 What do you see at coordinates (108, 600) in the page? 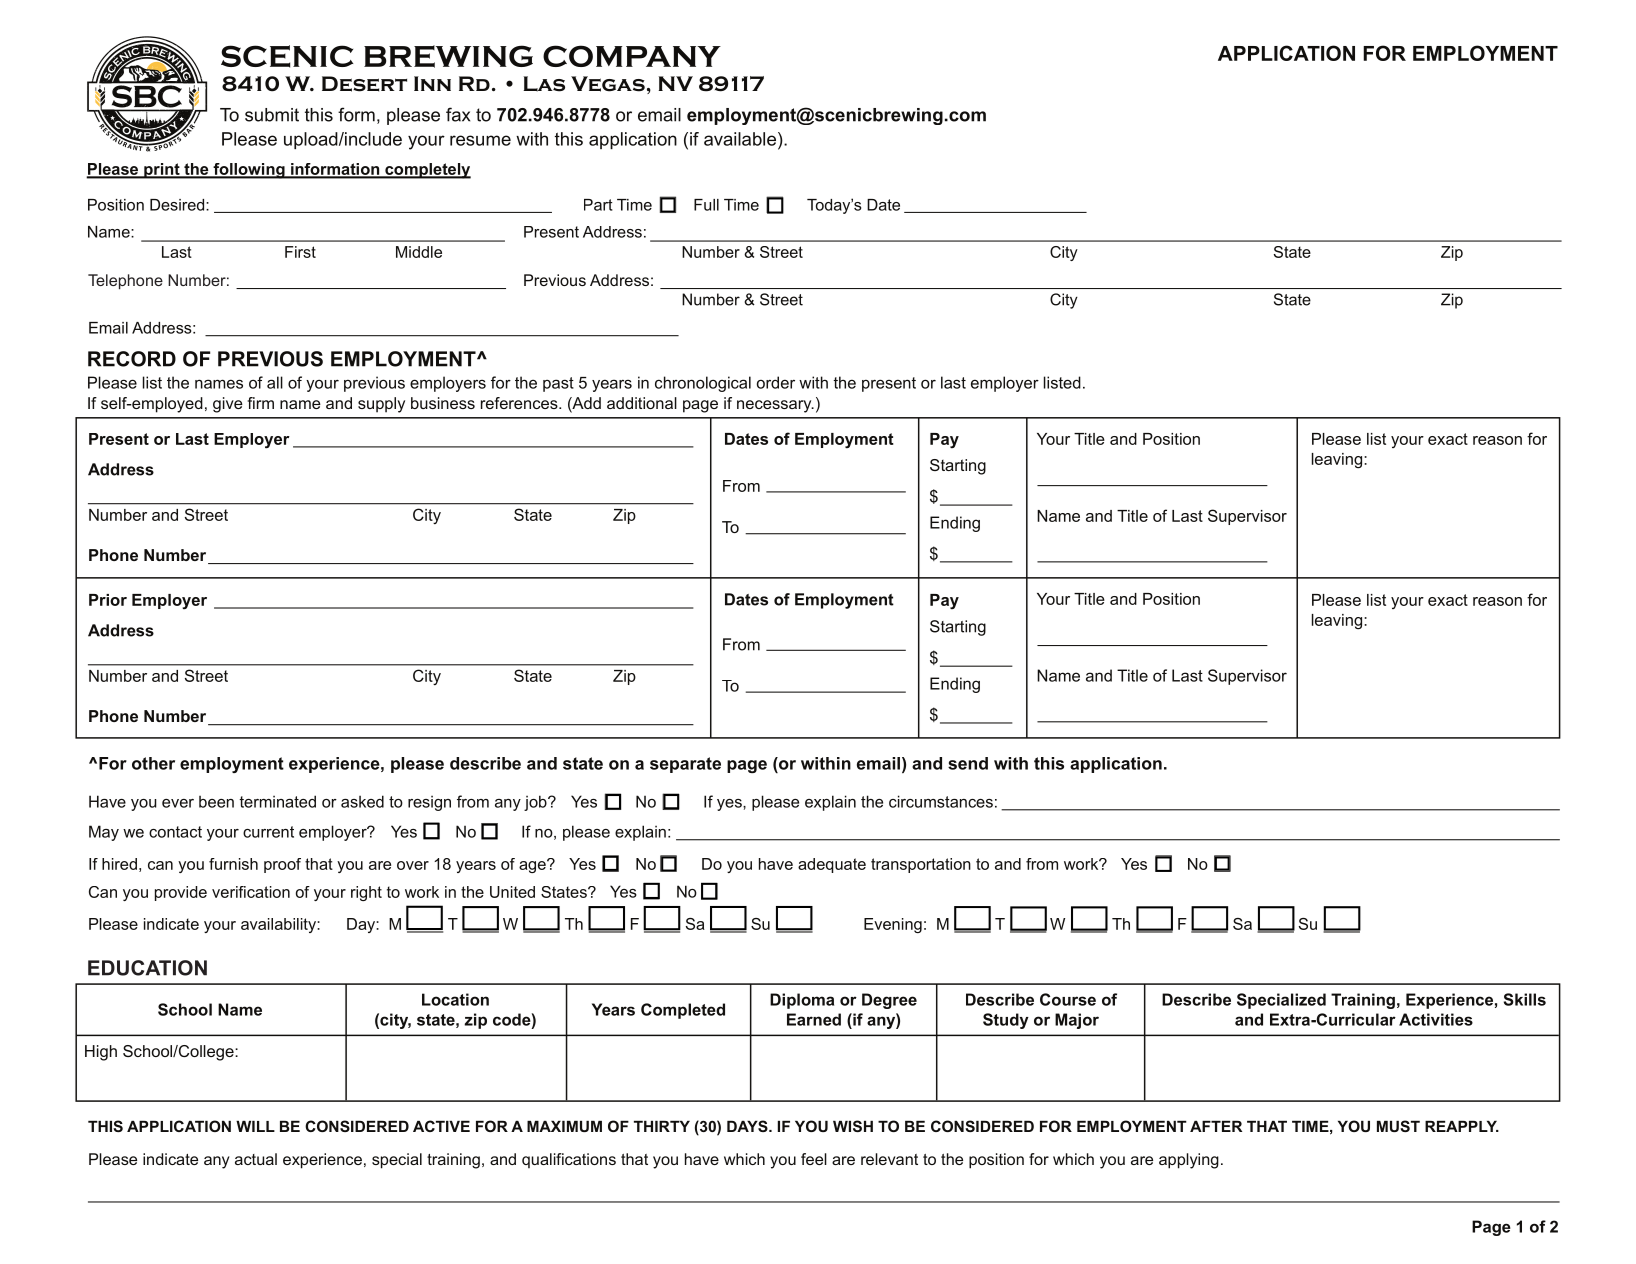
I see `Prior` at bounding box center [108, 600].
